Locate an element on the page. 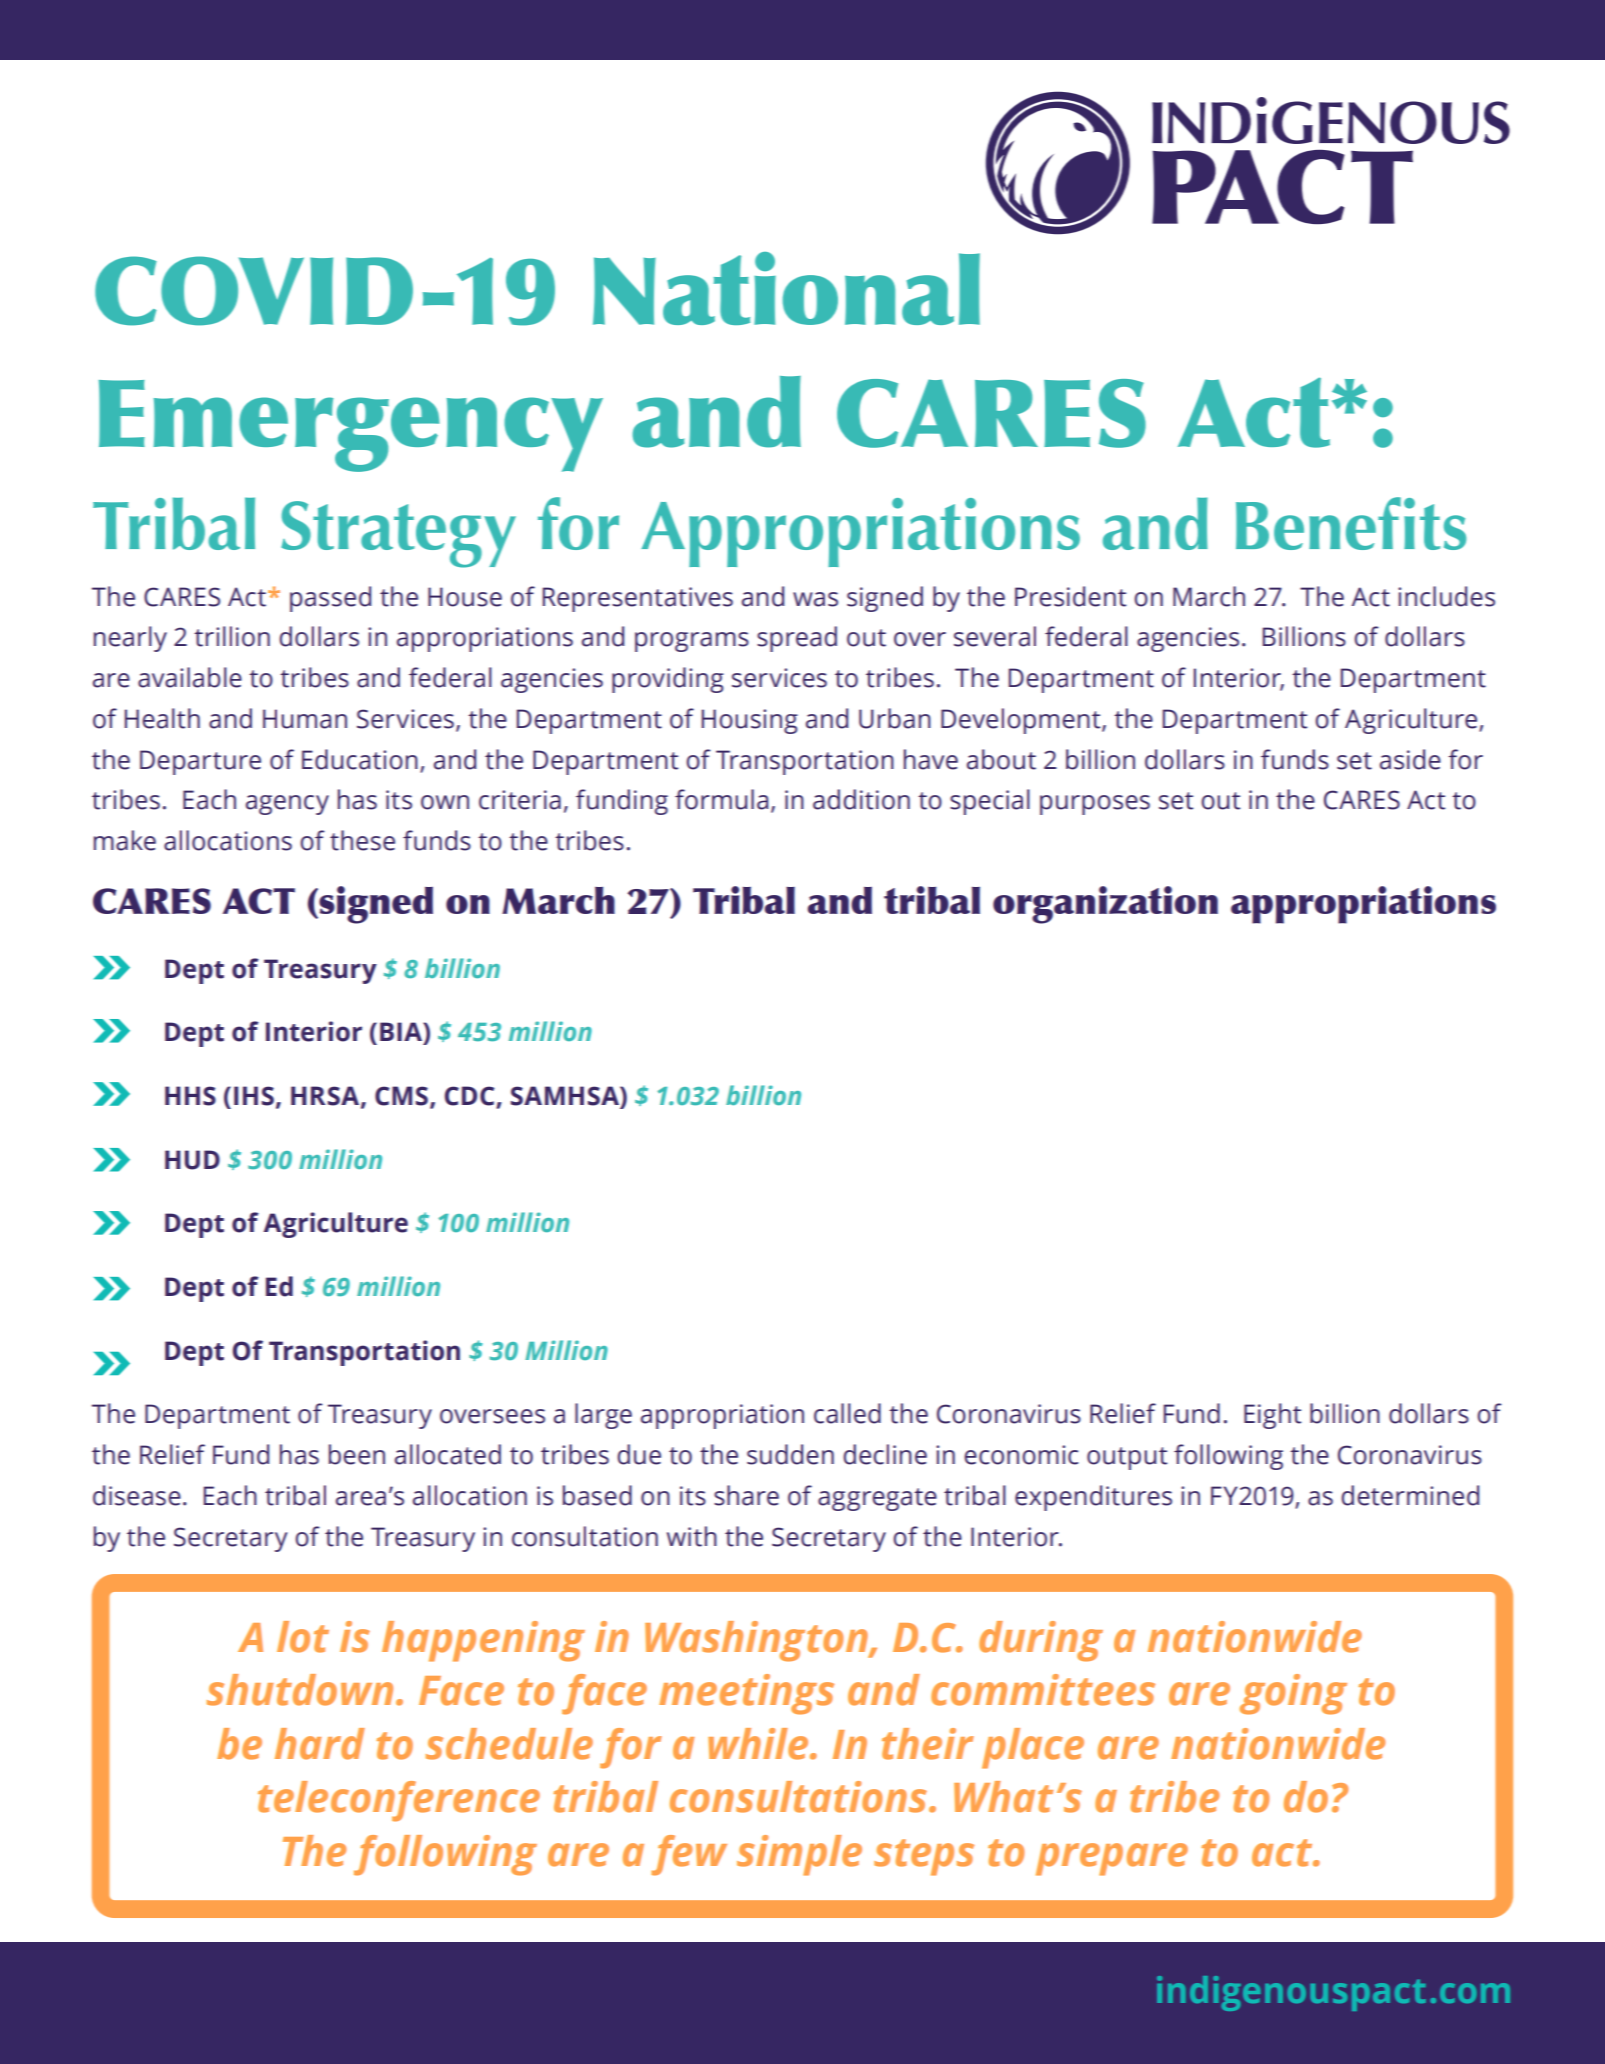 This page has height=2064, width=1605. Benefits is located at coordinates (1351, 523).
